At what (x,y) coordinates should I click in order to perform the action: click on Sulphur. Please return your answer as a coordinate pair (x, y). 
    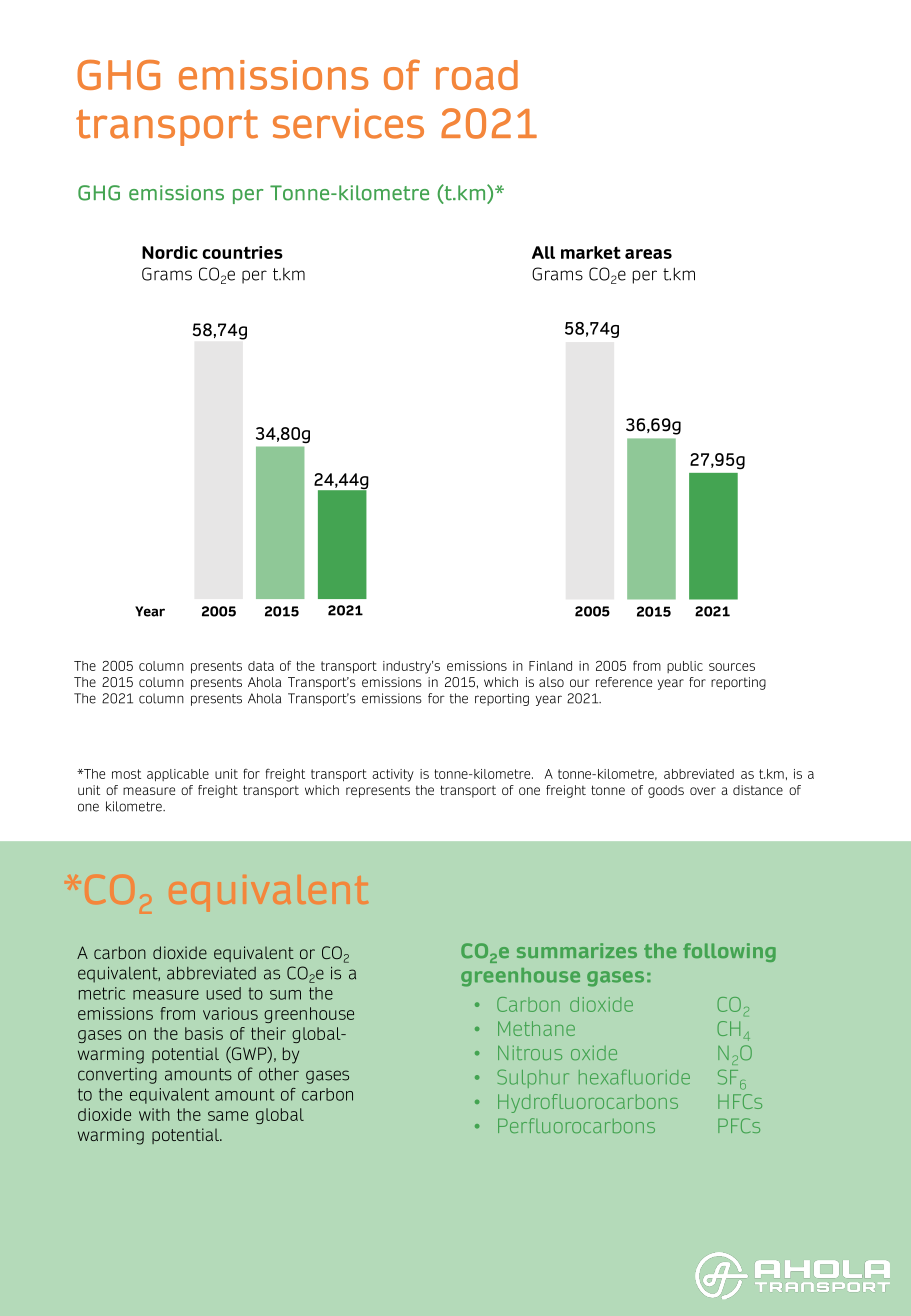
    Looking at the image, I should click on (533, 1078).
